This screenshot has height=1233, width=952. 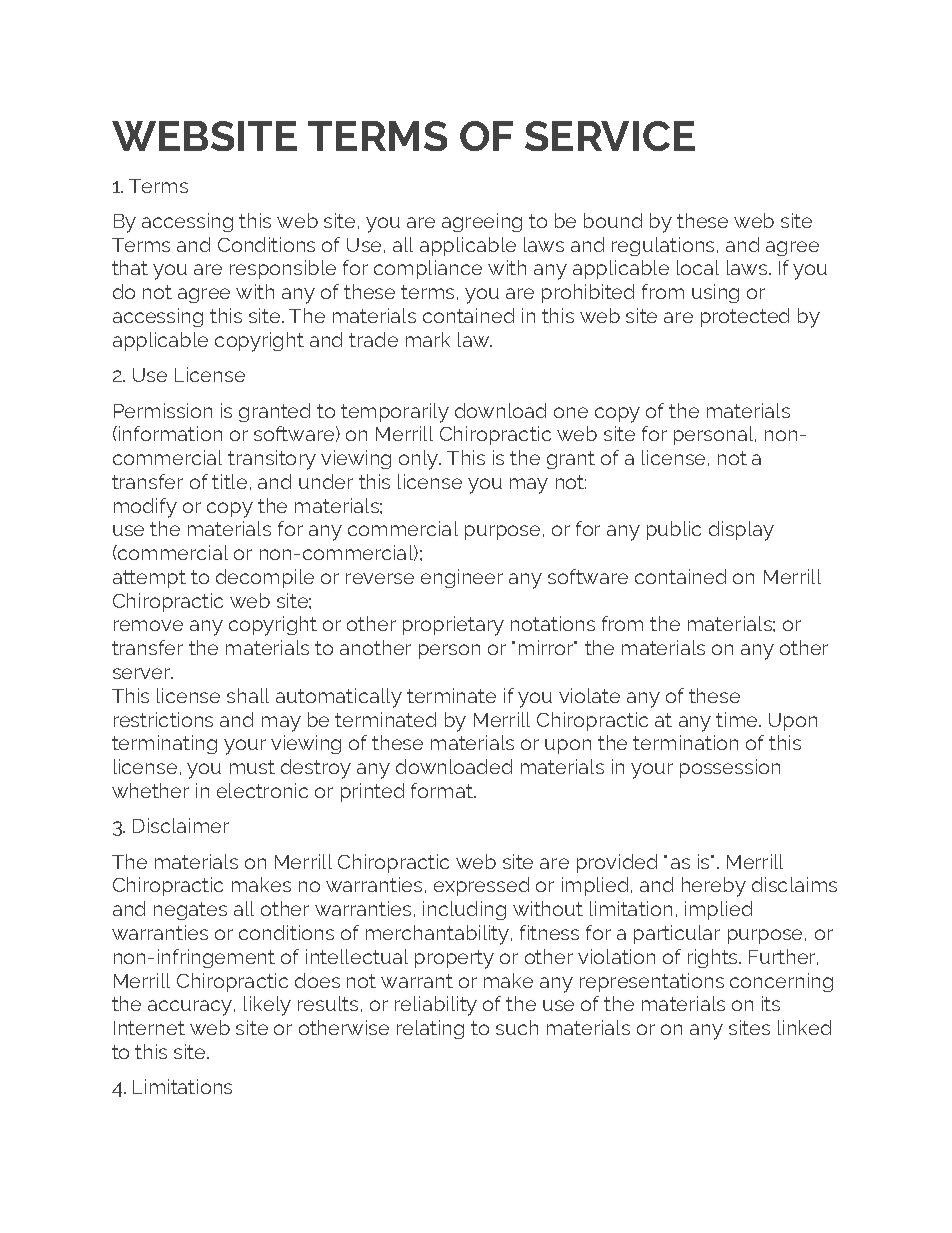 What do you see at coordinates (191, 1008) in the screenshot?
I see `accuracy` at bounding box center [191, 1008].
